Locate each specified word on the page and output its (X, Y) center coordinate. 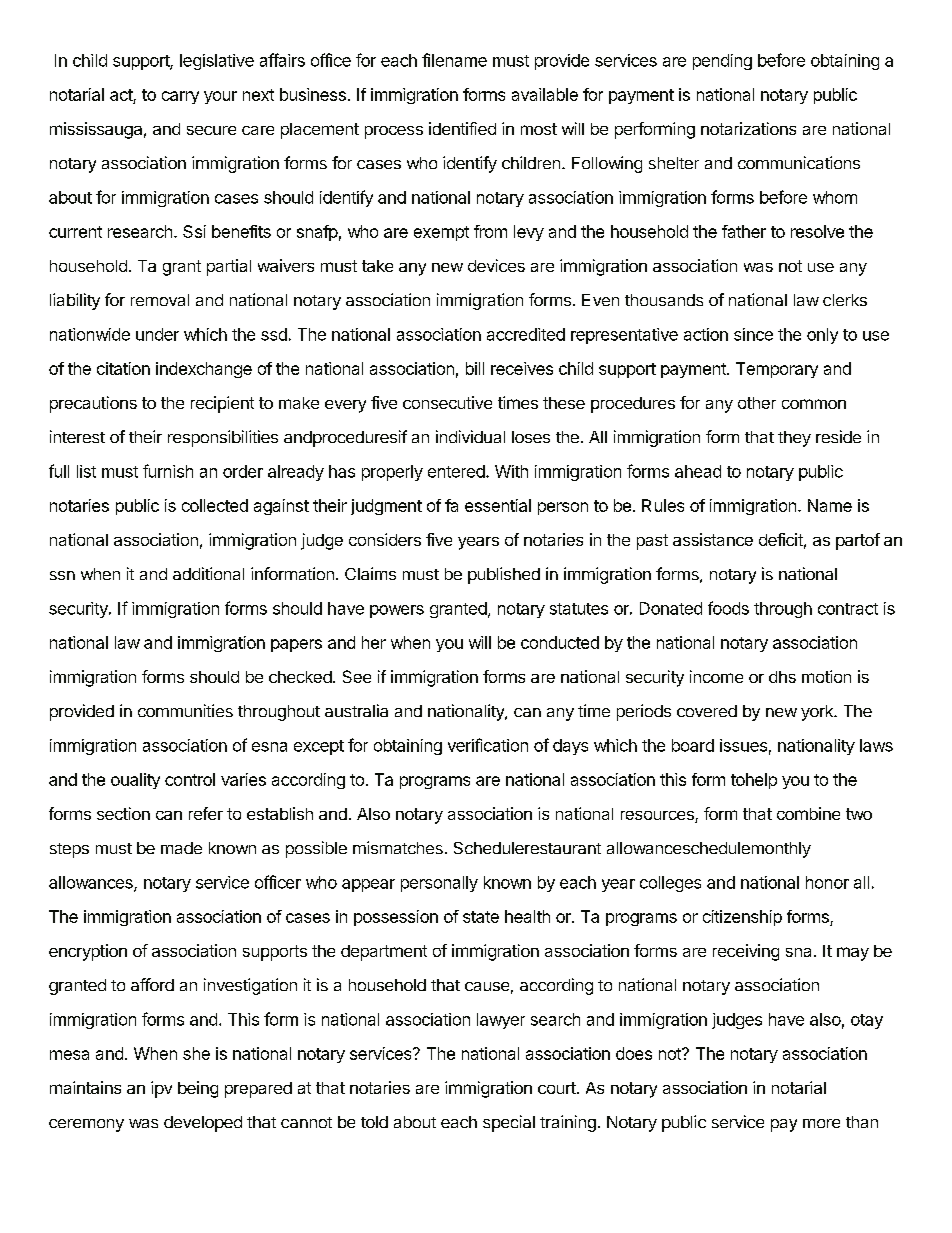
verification (488, 745)
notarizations (748, 128)
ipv (161, 1089)
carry (180, 97)
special (509, 1123)
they (794, 439)
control (190, 779)
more (821, 1123)
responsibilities (223, 438)
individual (470, 436)
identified (462, 128)
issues (743, 745)
